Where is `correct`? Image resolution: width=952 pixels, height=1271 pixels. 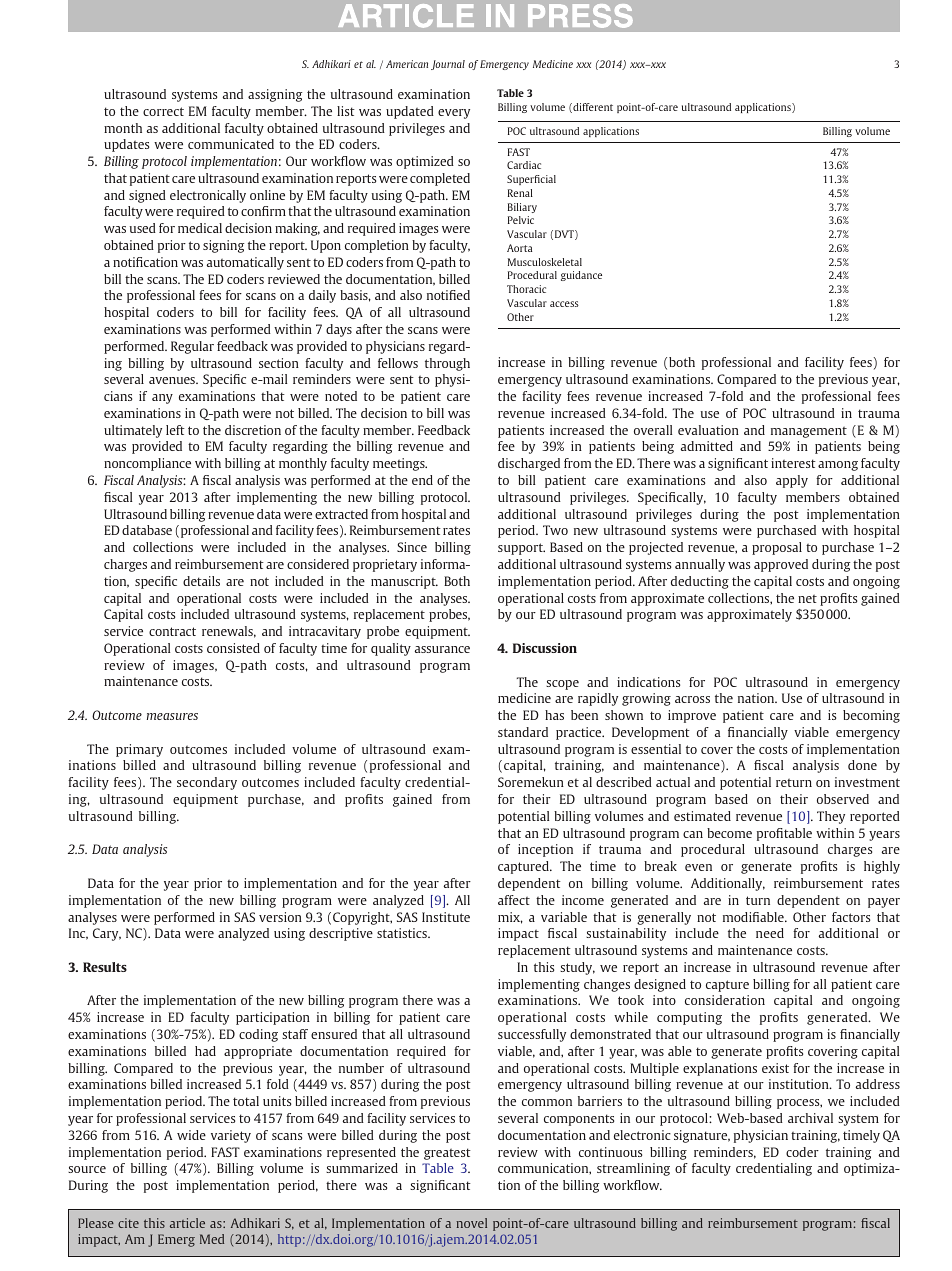
correct is located at coordinates (163, 111).
